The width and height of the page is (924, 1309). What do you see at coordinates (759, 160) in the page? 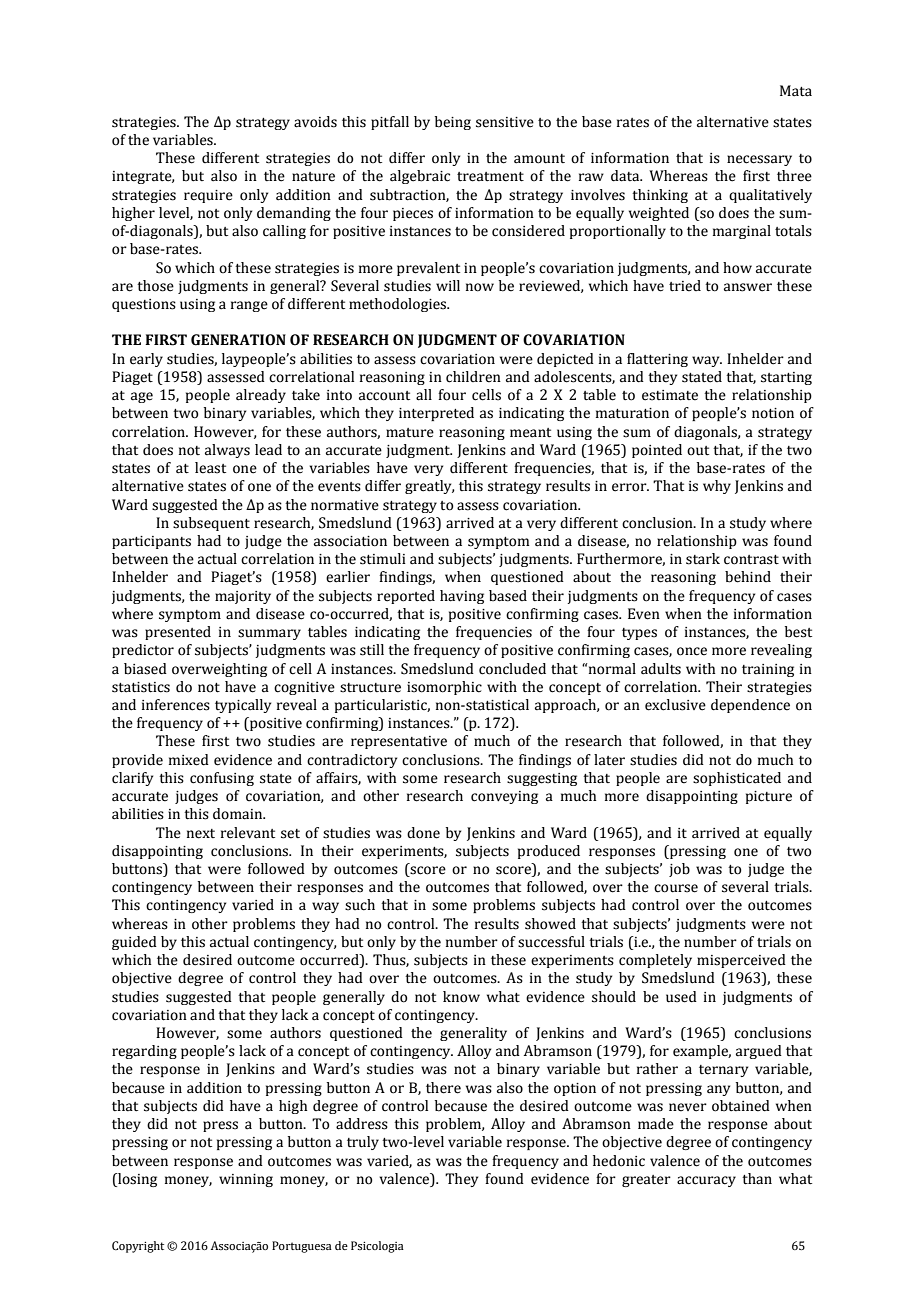
I see `necessary` at bounding box center [759, 160].
